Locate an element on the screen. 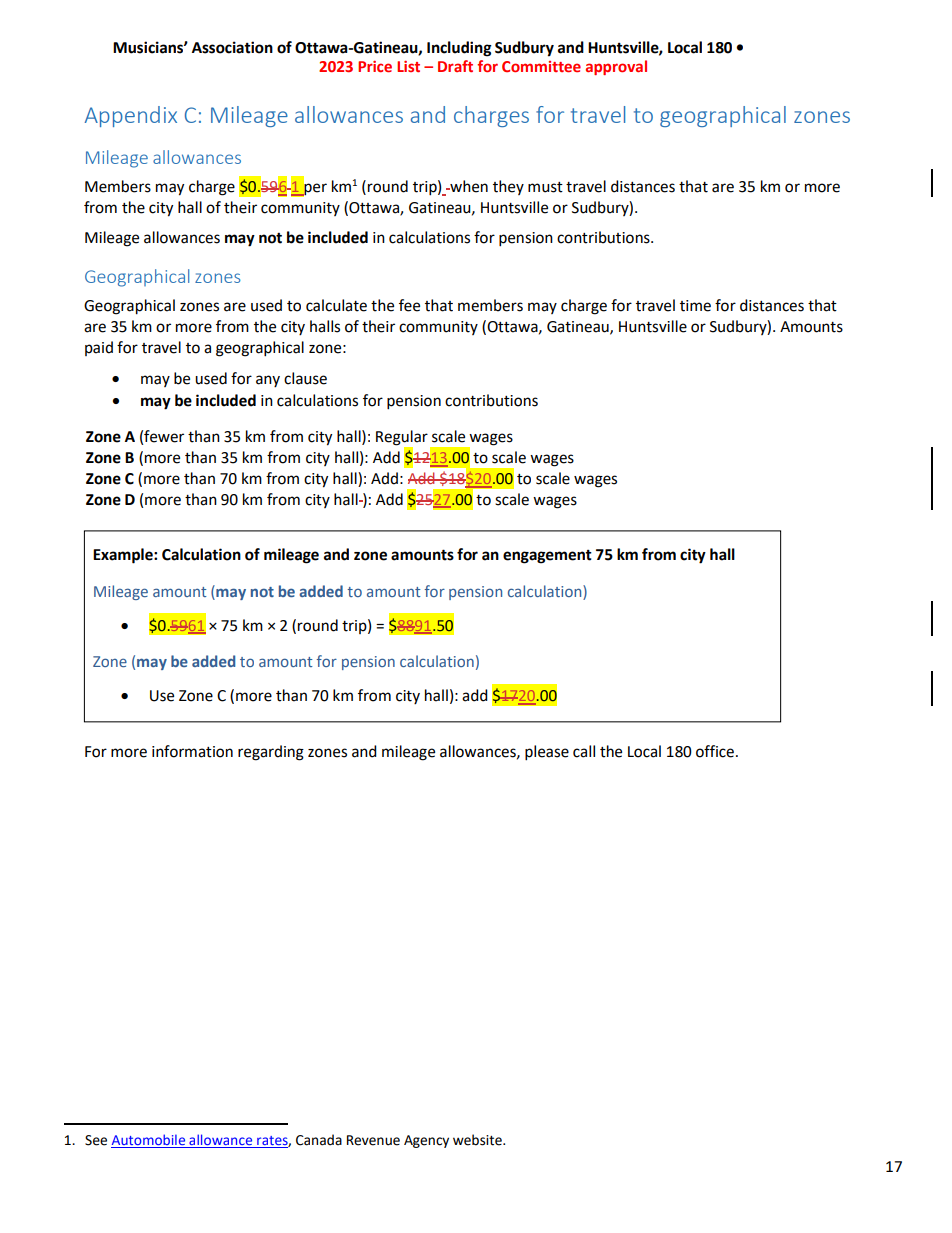  List is located at coordinates (408, 66).
